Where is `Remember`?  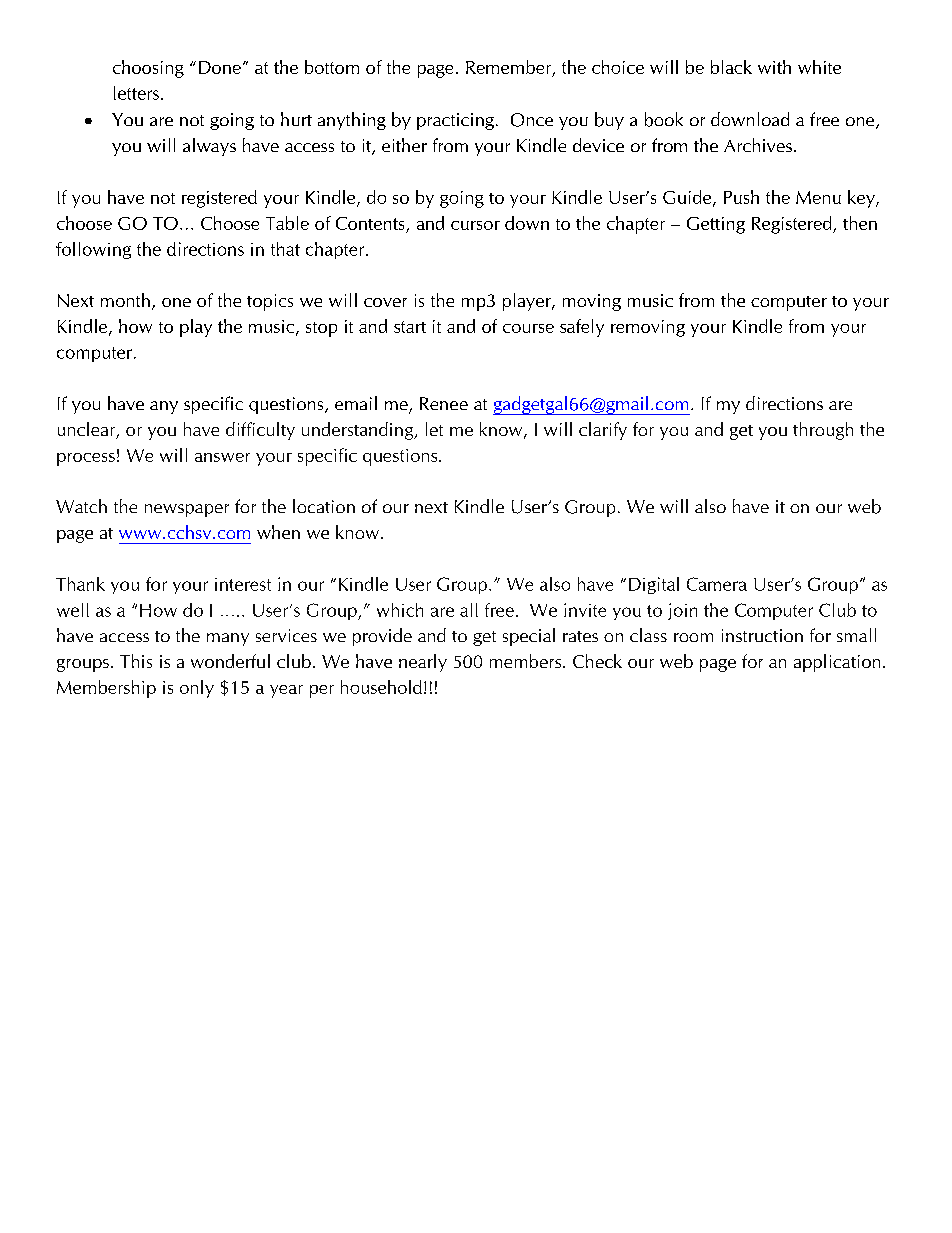 Remember is located at coordinates (510, 68).
